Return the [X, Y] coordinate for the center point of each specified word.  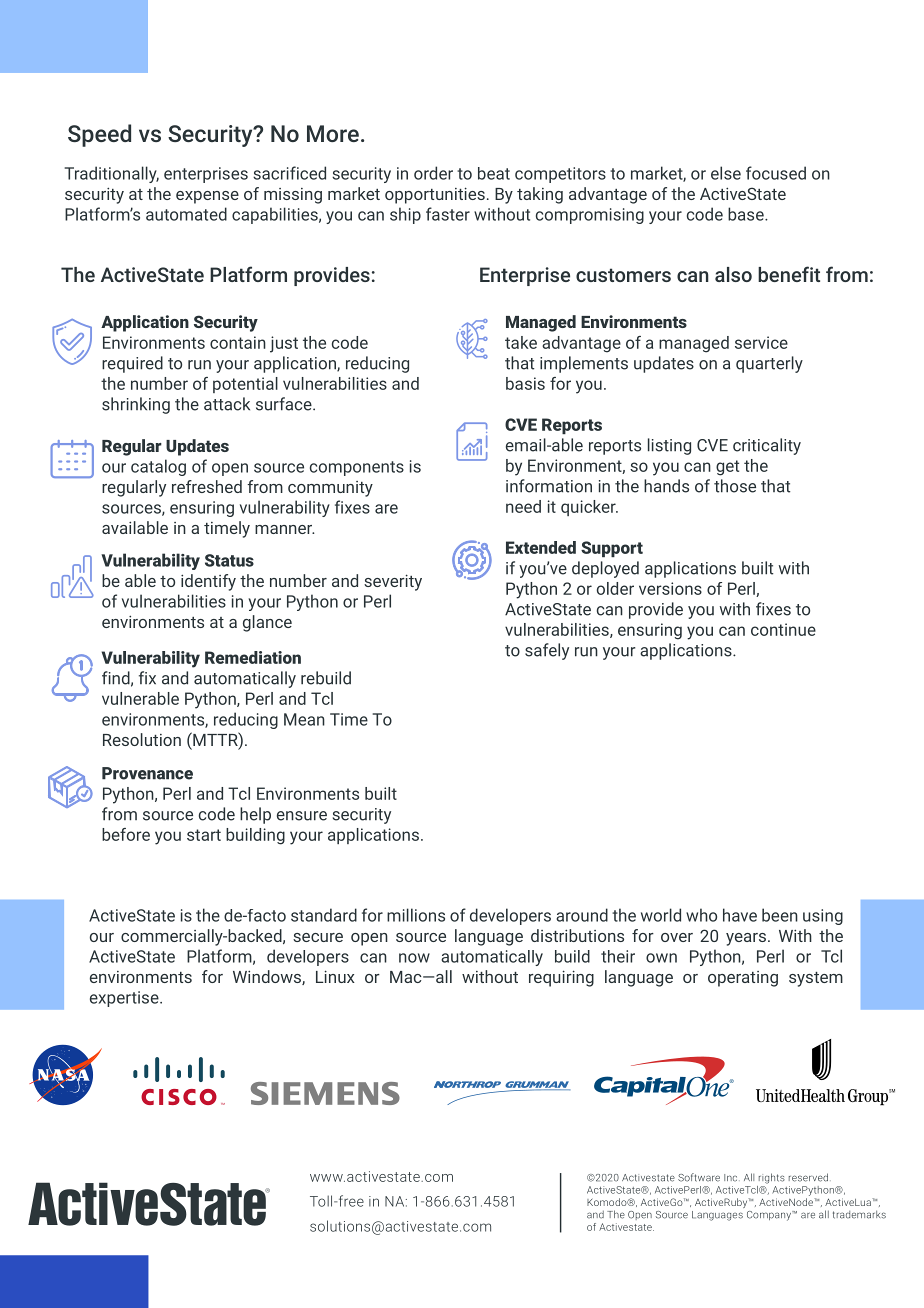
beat [494, 173]
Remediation [253, 657]
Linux [335, 976]
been [780, 915]
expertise [125, 999]
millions [416, 915]
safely [547, 651]
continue [783, 629]
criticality [767, 446]
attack [227, 404]
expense [207, 197]
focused [776, 173]
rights [772, 1178]
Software [699, 1177]
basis [525, 383]
